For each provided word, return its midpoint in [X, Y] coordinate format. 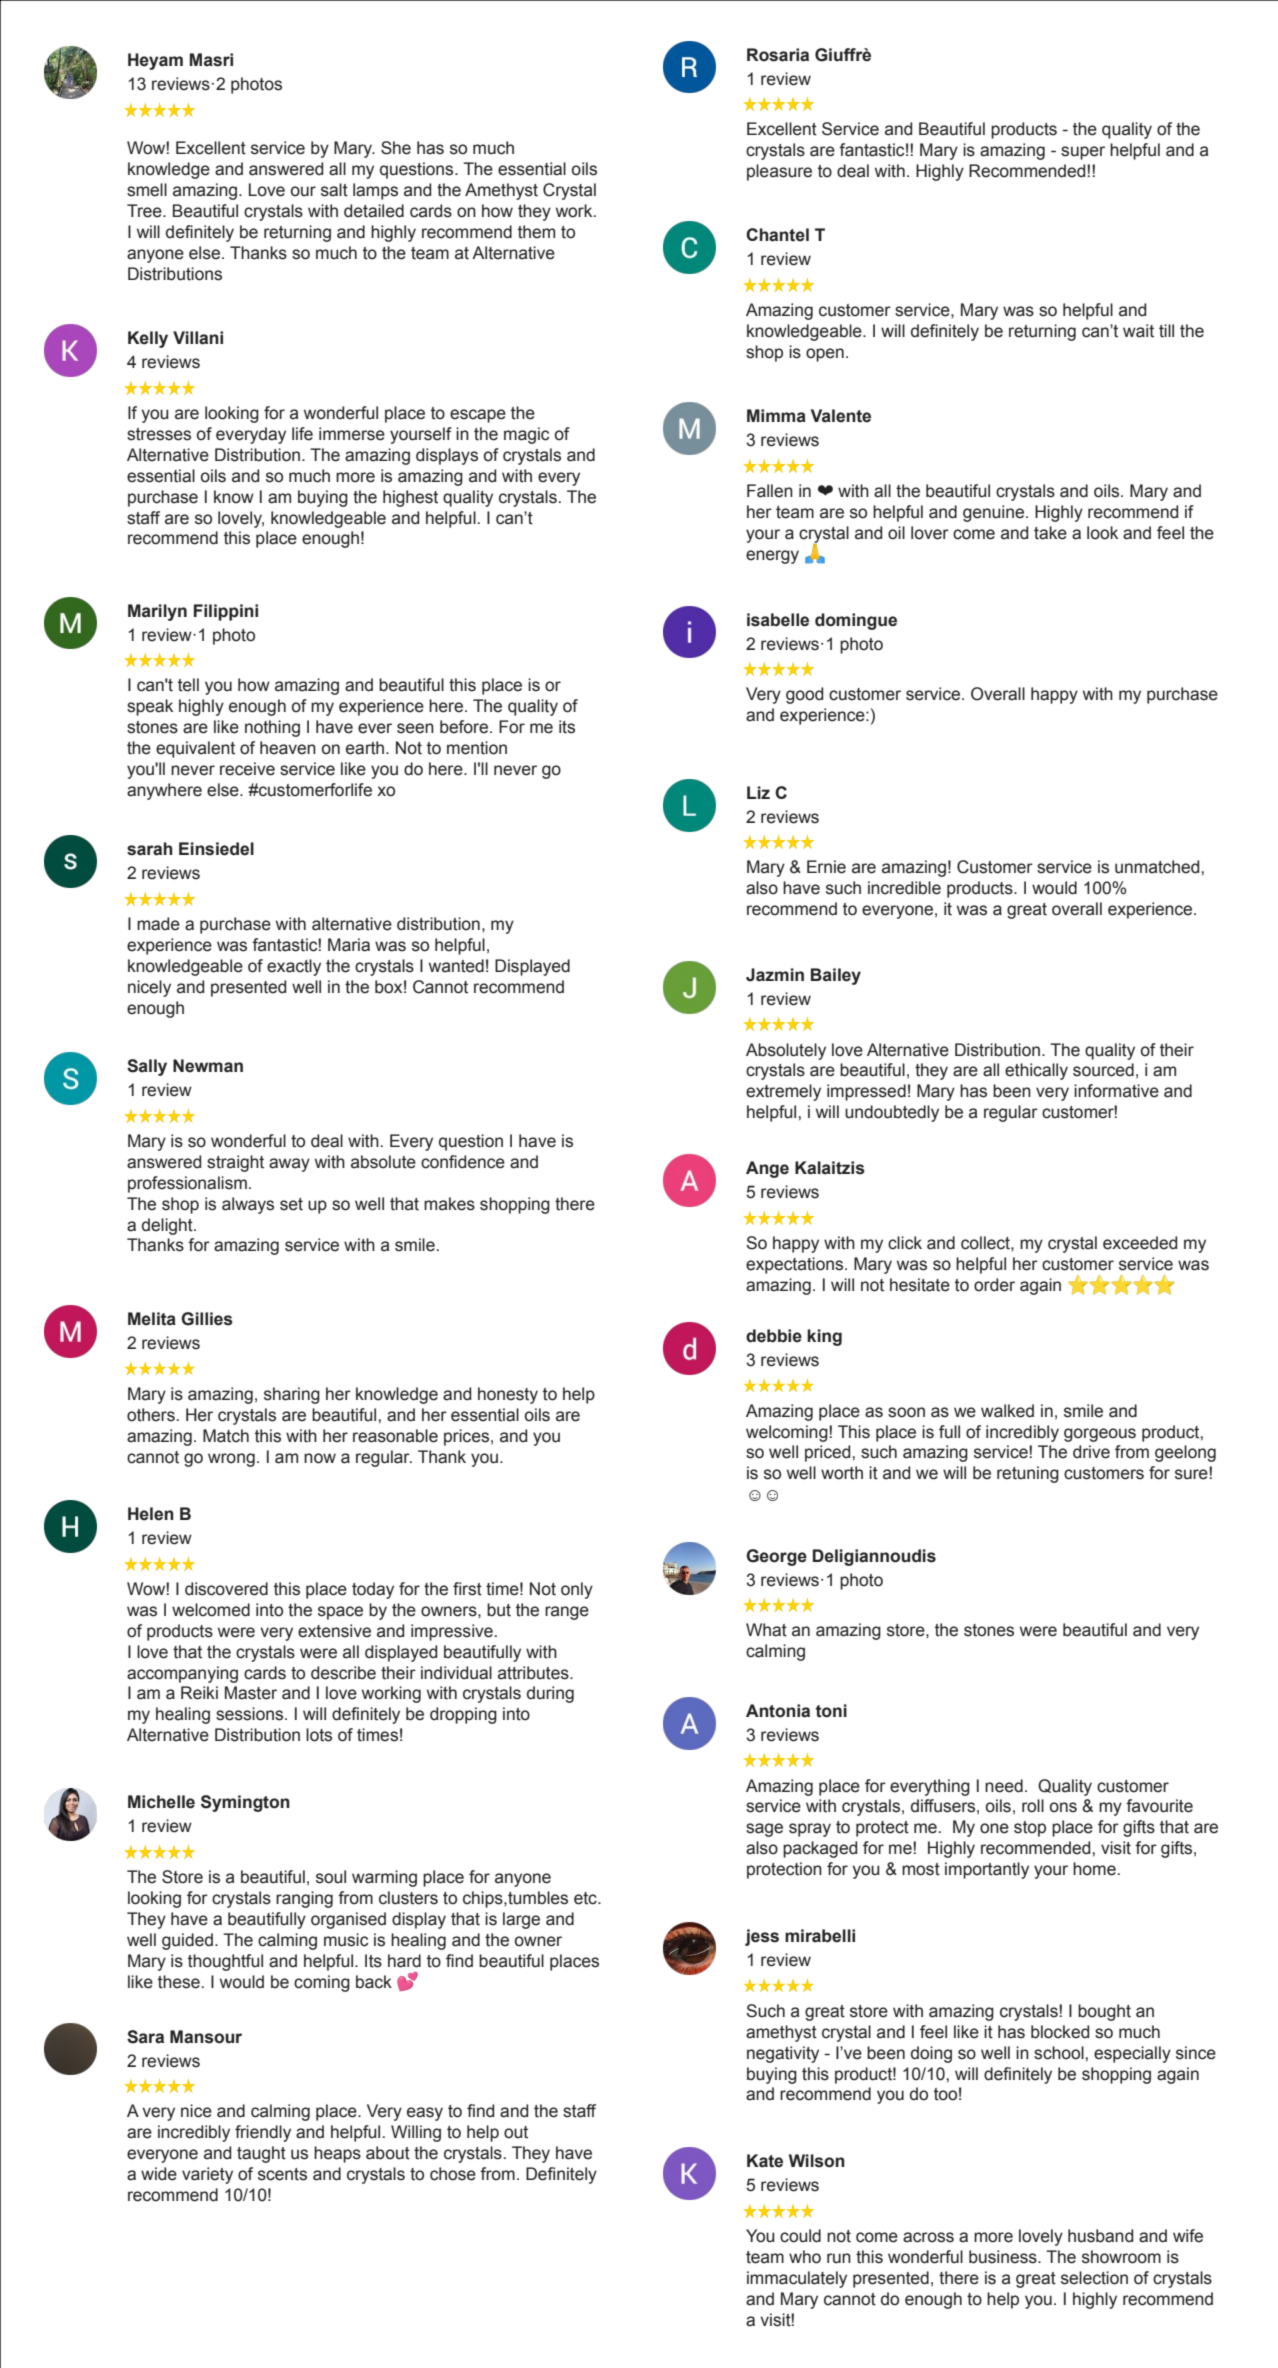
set [291, 1204]
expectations [796, 1265]
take [1050, 533]
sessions [251, 1714]
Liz [758, 792]
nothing [272, 728]
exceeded [1140, 1243]
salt [334, 190]
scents [282, 2174]
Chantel [777, 235]
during [550, 1694]
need [1004, 1786]
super [1083, 153]
